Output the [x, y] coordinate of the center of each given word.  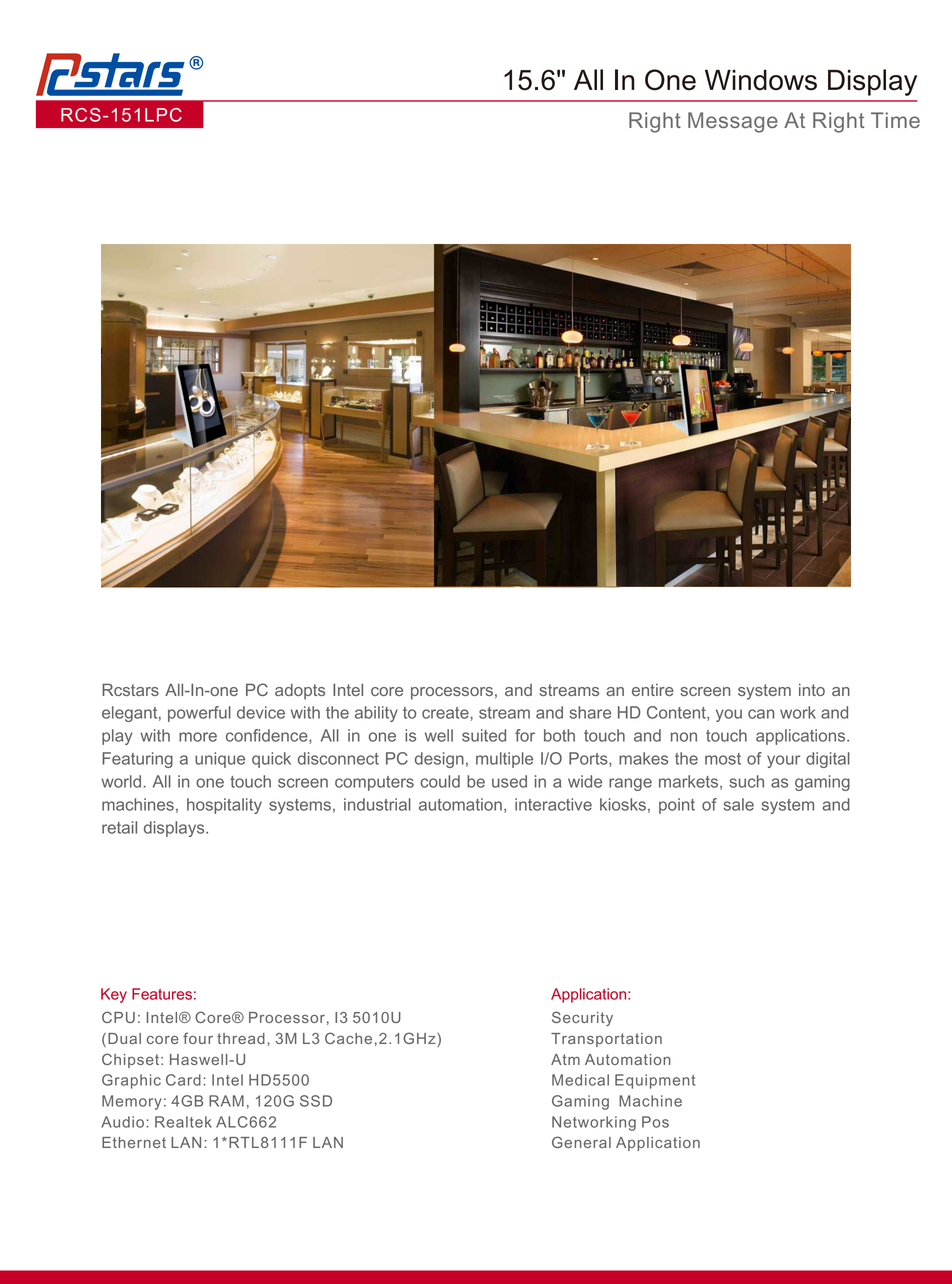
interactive [553, 804]
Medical [580, 1080]
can [761, 714]
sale [738, 804]
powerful [199, 714]
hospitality [224, 806]
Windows [761, 80]
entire [653, 690]
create [446, 713]
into [812, 690]
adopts [300, 692]
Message [733, 122]
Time [895, 120]
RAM [226, 1101]
